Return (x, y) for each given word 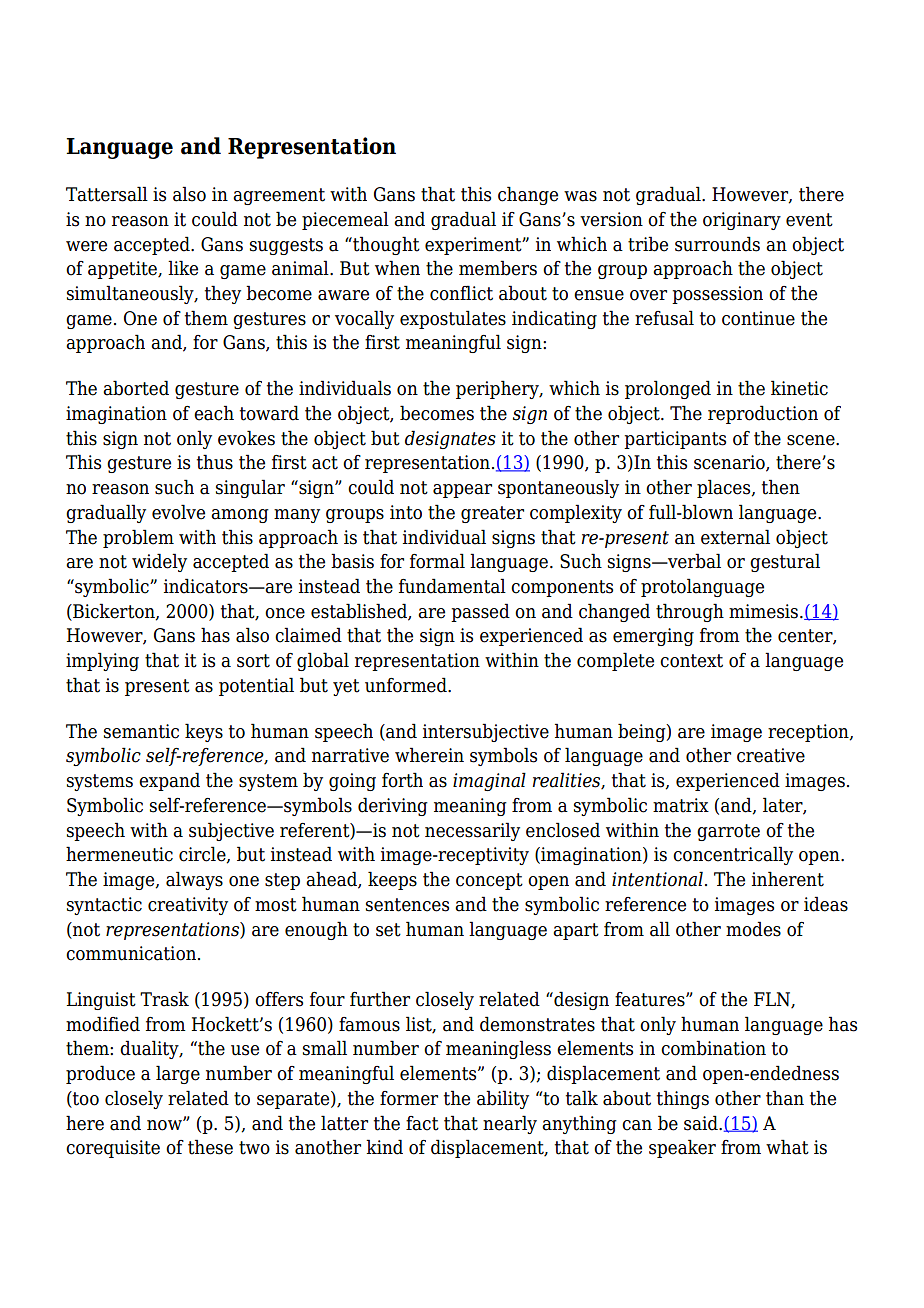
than (785, 1098)
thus (215, 462)
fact (422, 1123)
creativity (188, 906)
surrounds (717, 244)
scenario (730, 463)
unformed (407, 685)
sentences (407, 905)
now (165, 1125)
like (183, 268)
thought (385, 245)
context (691, 661)
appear (462, 491)
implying (102, 661)
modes (753, 929)
